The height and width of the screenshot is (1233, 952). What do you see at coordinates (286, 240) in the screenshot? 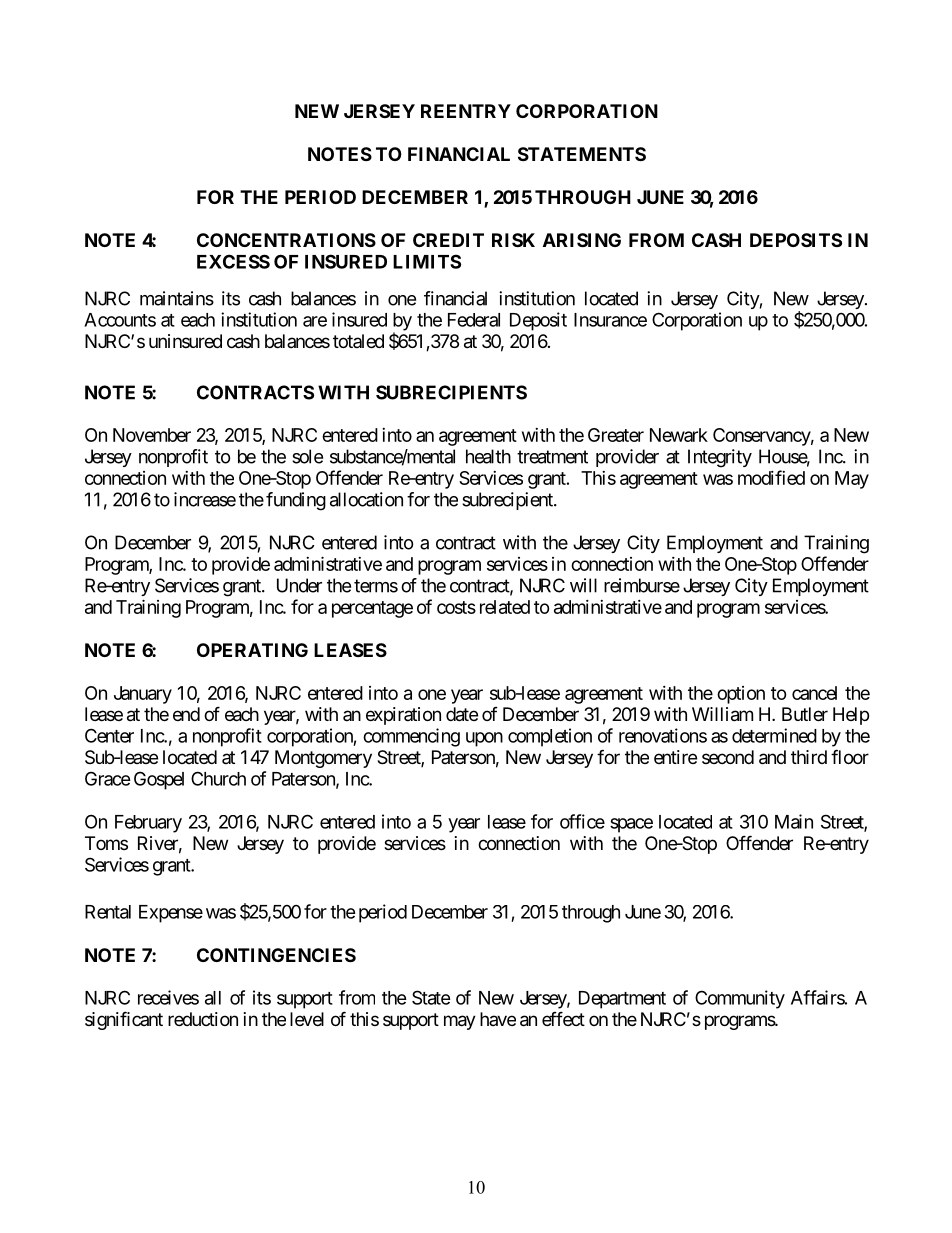
I see `CONCENTRATIONS` at bounding box center [286, 240].
